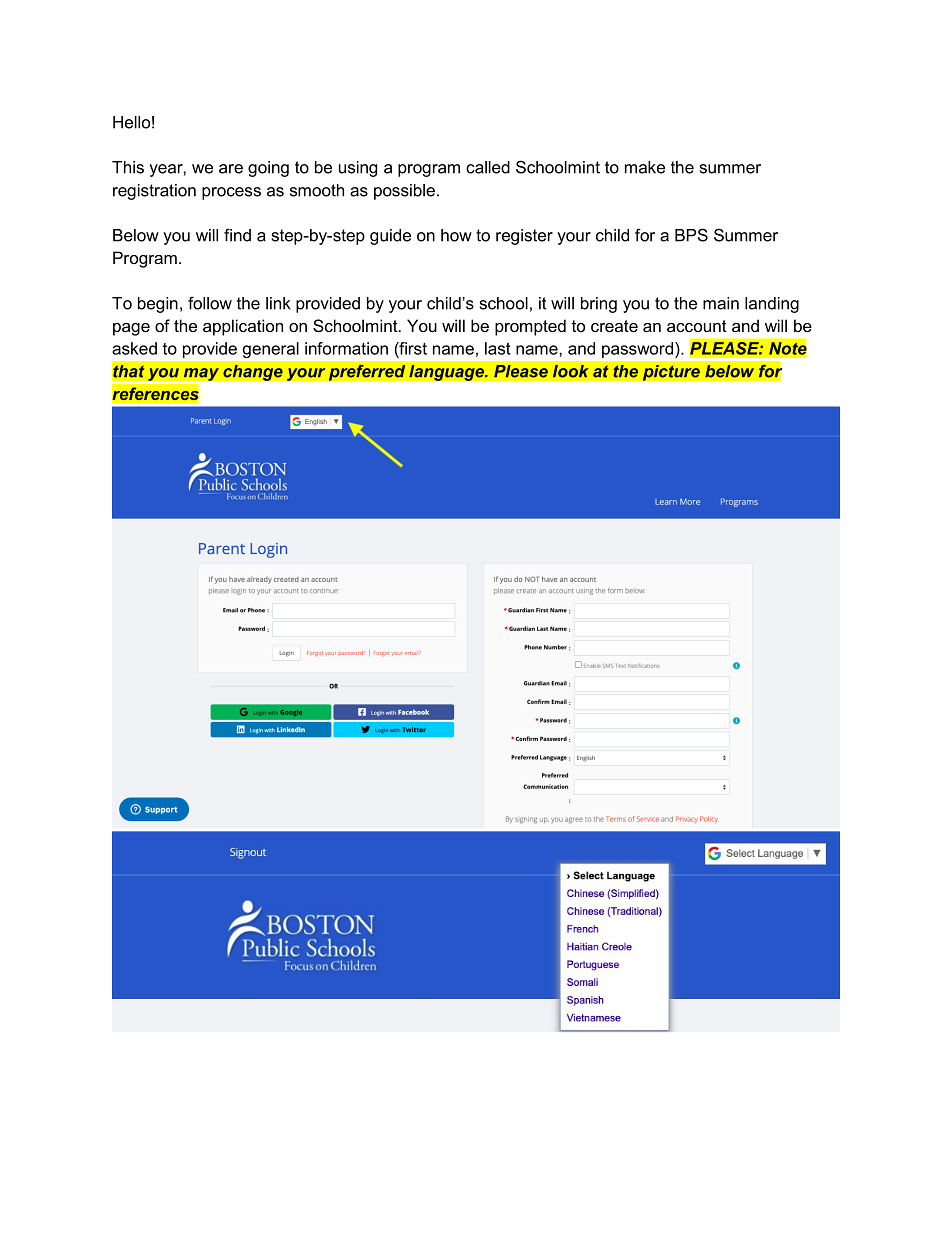 The height and width of the screenshot is (1233, 952). I want to click on references, so click(155, 394).
